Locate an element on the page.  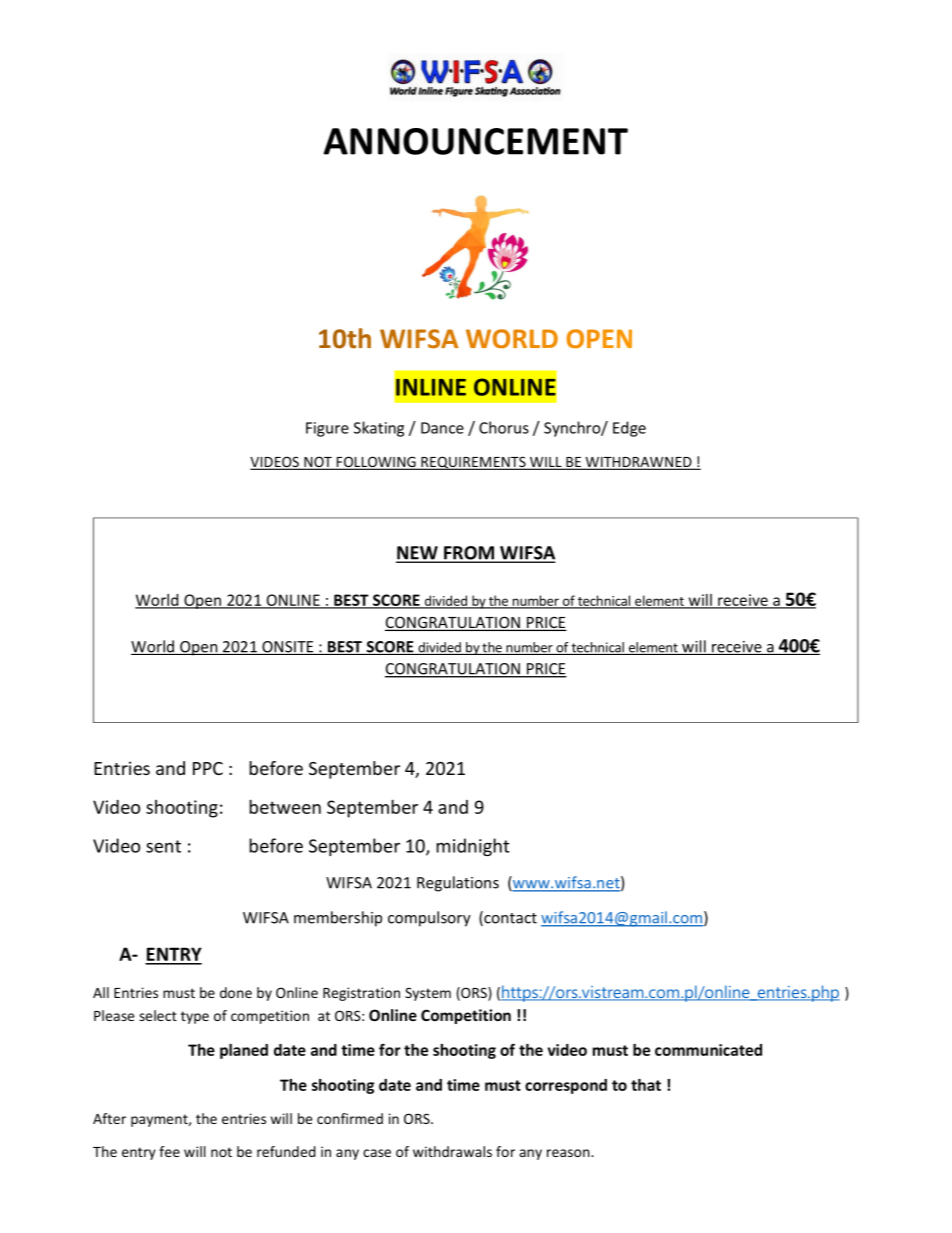
fee is located at coordinates (169, 1151).
